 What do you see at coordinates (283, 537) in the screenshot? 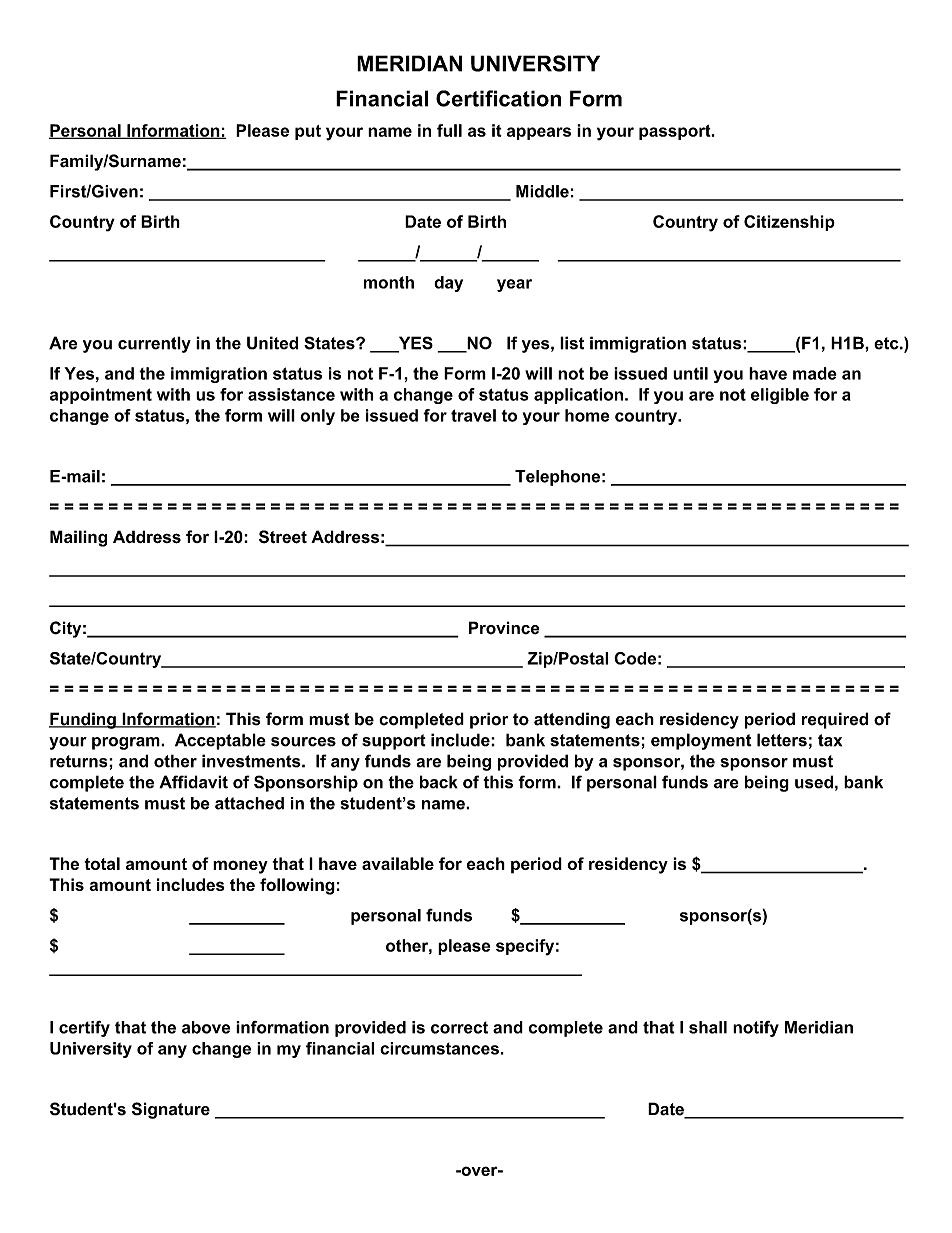
I see `Street` at bounding box center [283, 537].
